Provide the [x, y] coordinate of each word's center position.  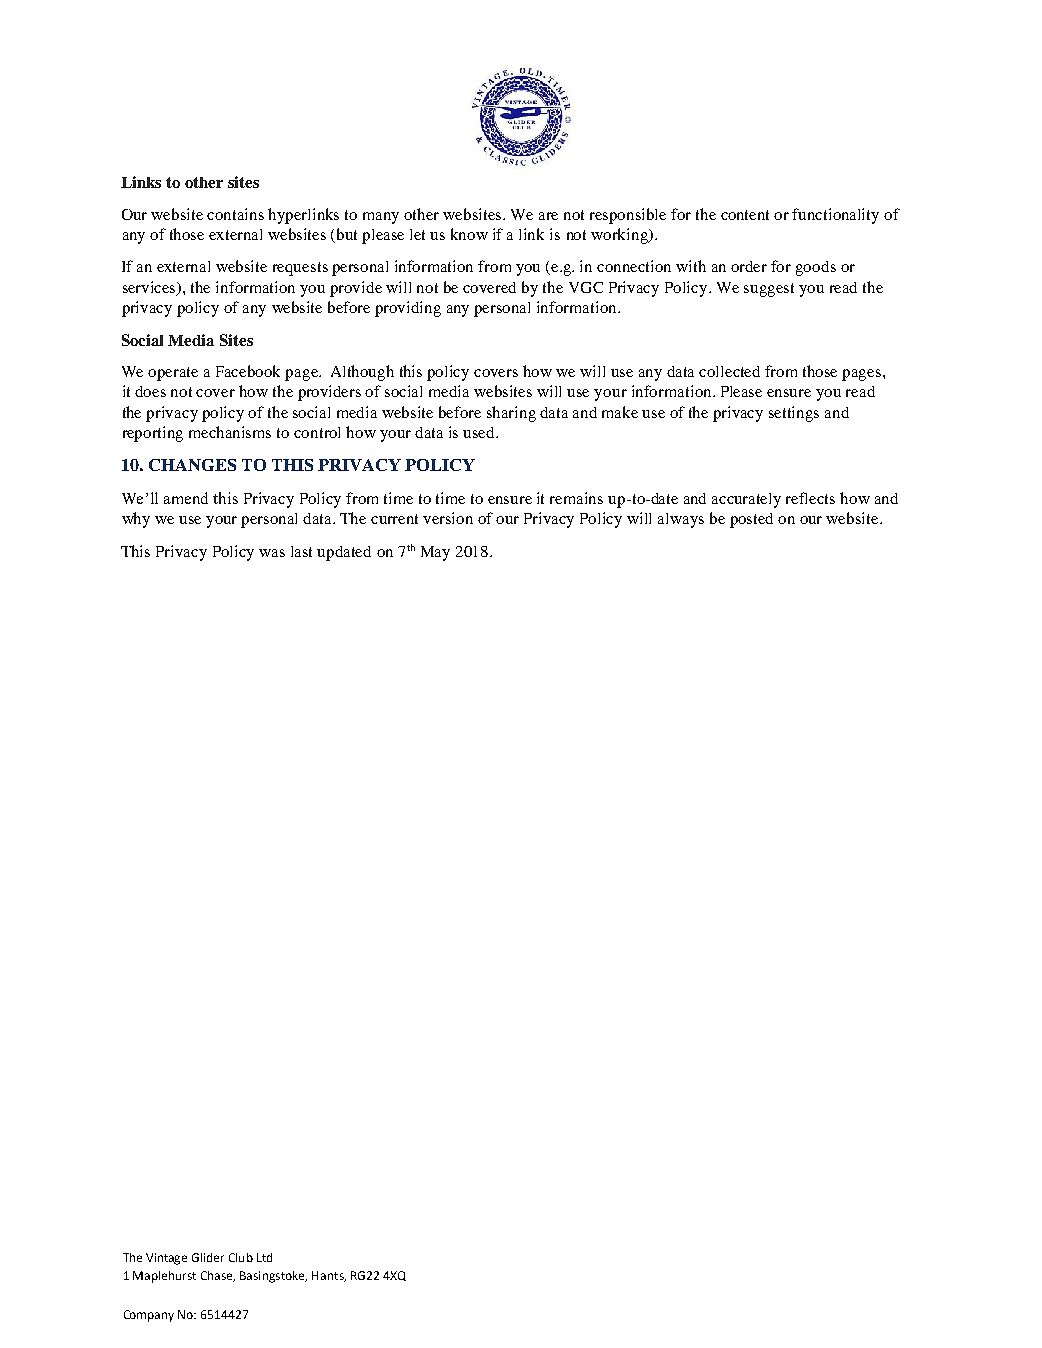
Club [241, 1257]
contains [235, 214]
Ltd [264, 1257]
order [749, 266]
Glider [208, 1257]
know [469, 234]
